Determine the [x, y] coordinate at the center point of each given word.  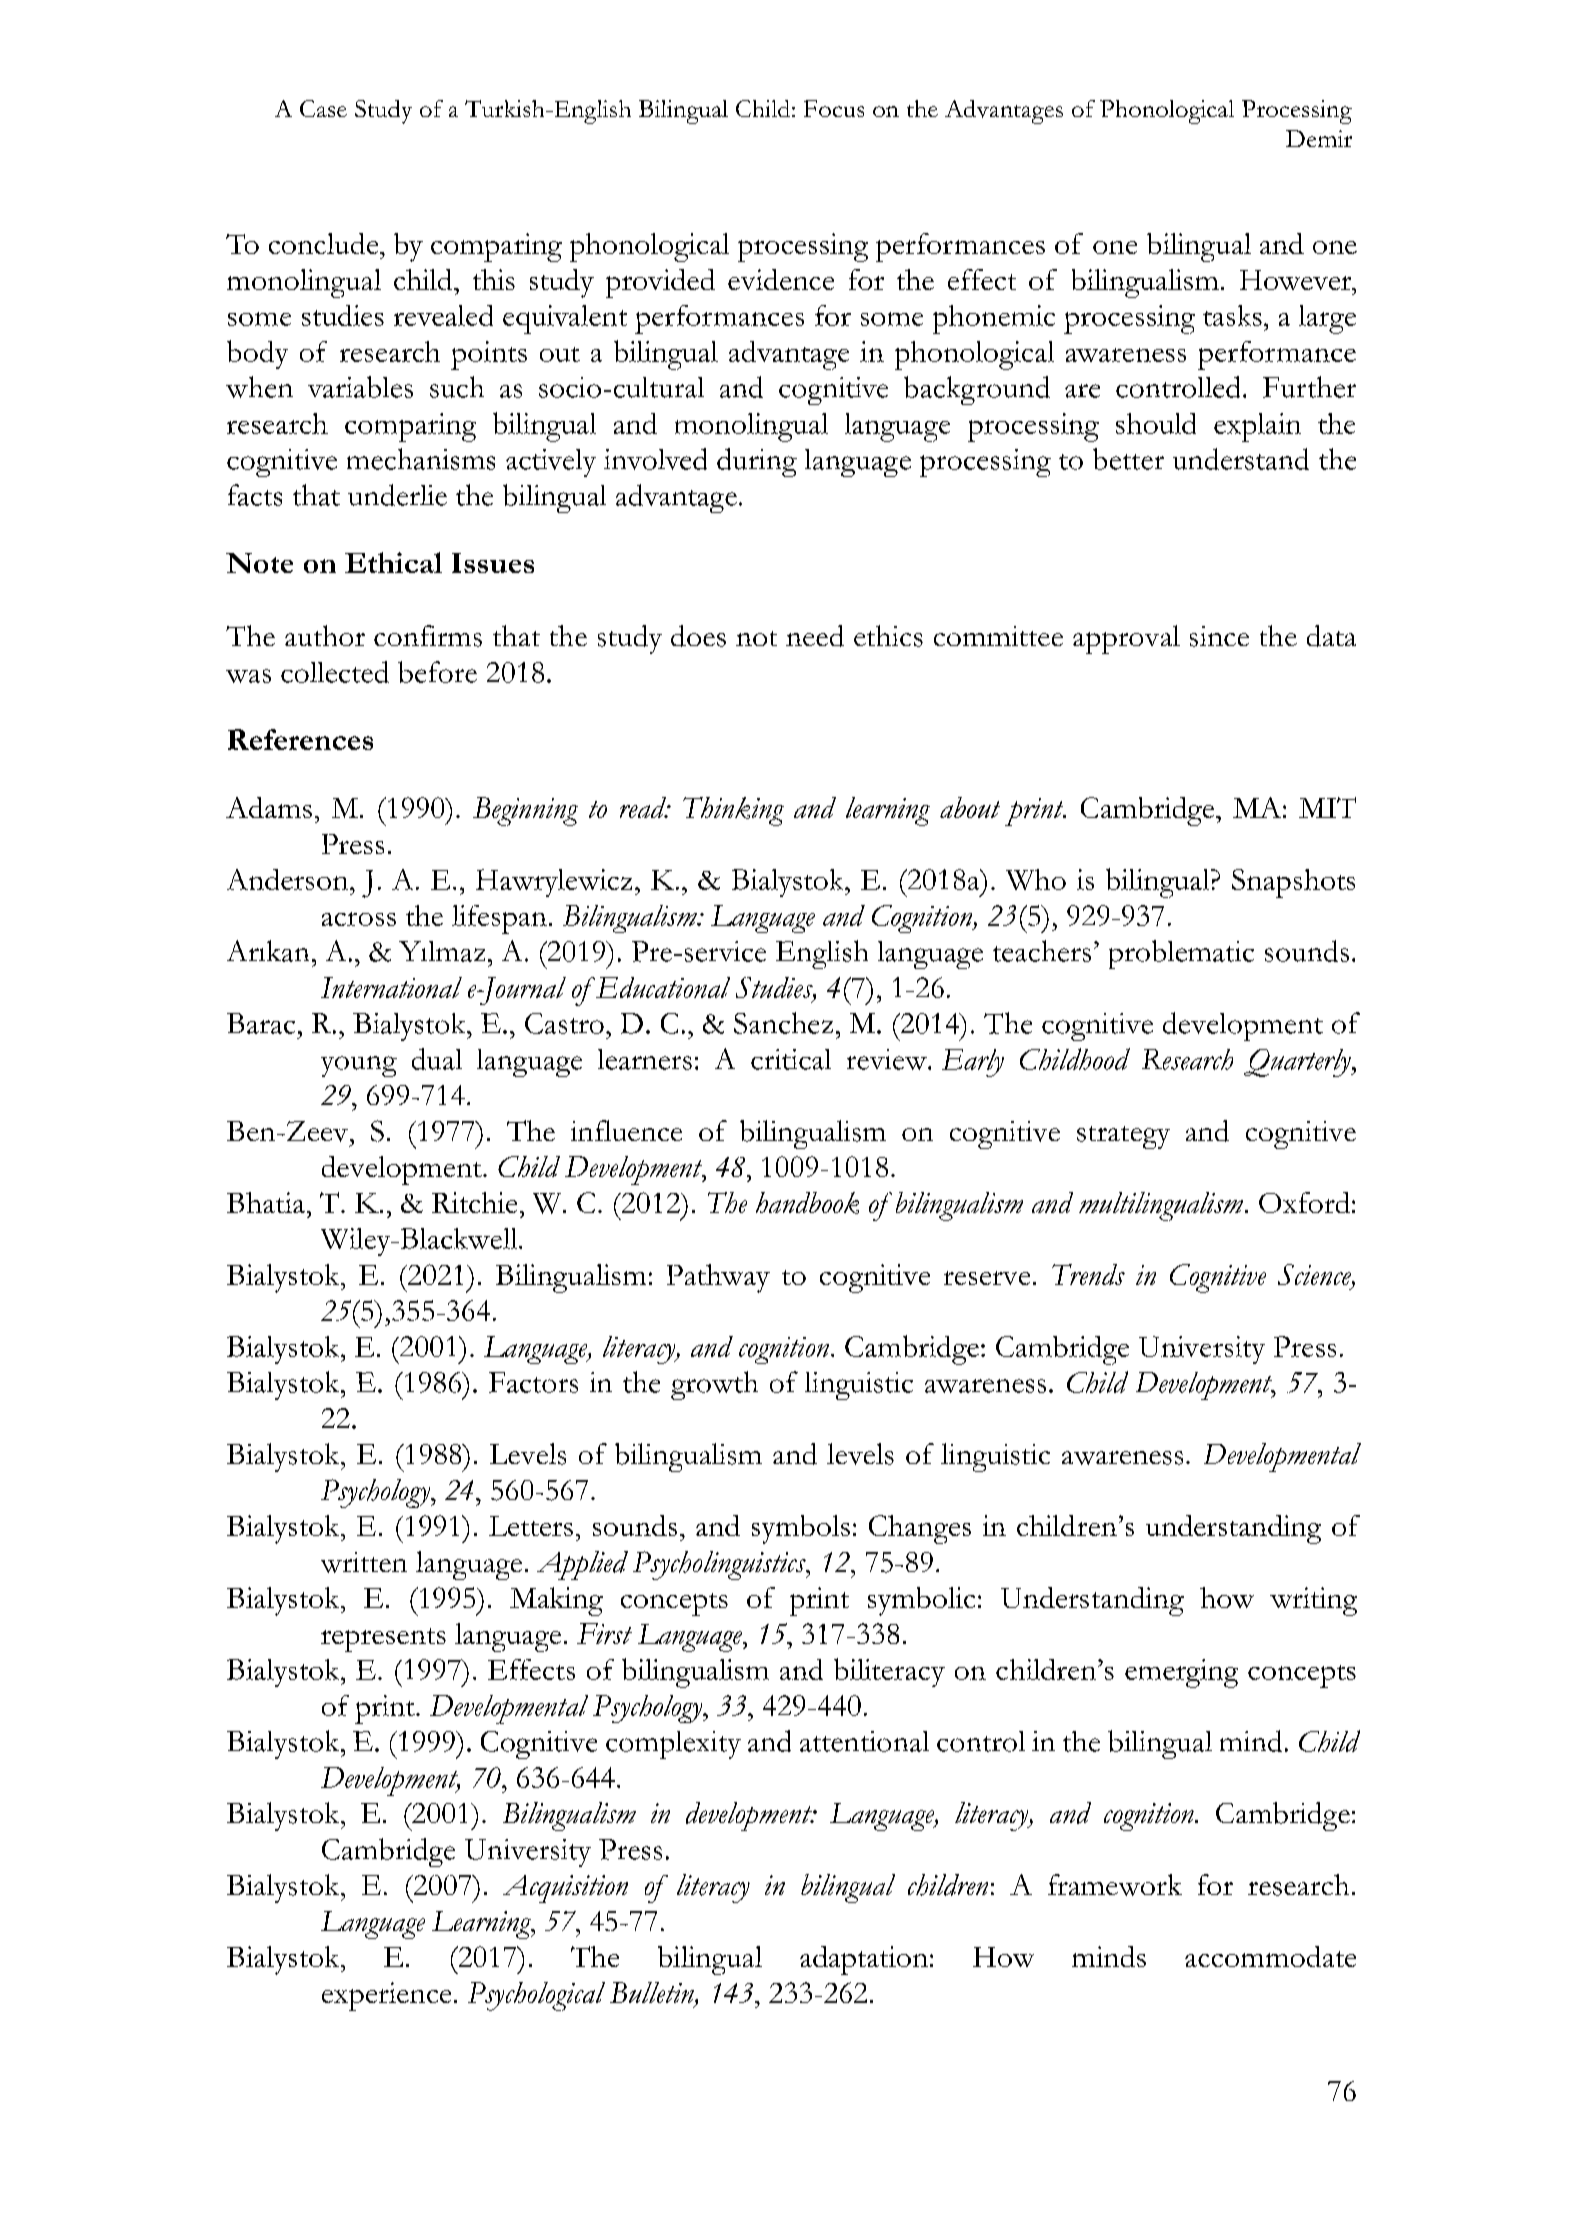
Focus [834, 108]
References [300, 739]
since [1219, 636]
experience [386, 1996]
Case [323, 108]
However [1297, 280]
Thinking [733, 811]
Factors [533, 1382]
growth [714, 1385]
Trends [1088, 1274]
